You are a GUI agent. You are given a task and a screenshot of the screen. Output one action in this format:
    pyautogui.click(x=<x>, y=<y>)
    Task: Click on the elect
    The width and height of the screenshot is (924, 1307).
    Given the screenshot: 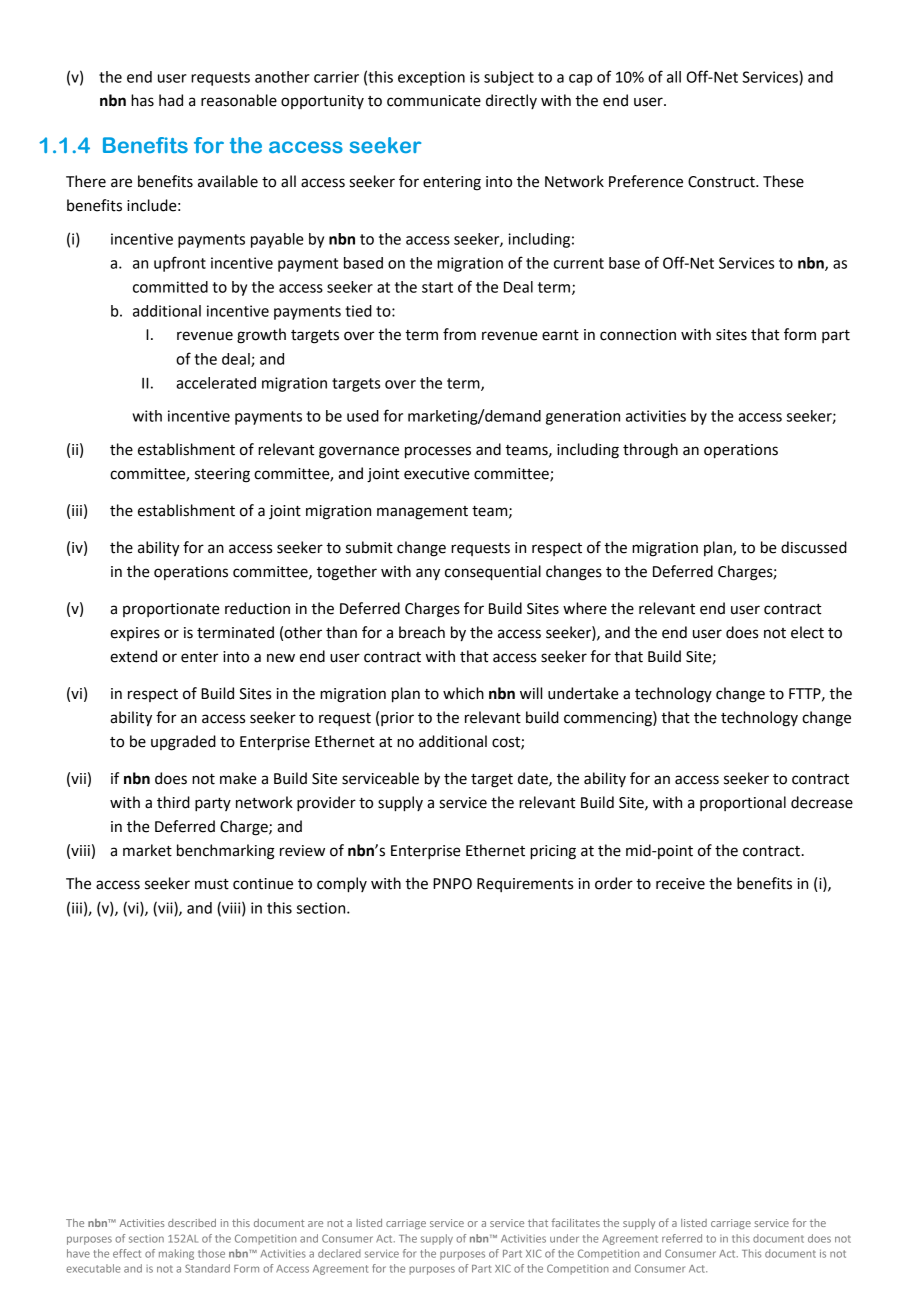 What is the action you would take?
    pyautogui.click(x=807, y=632)
